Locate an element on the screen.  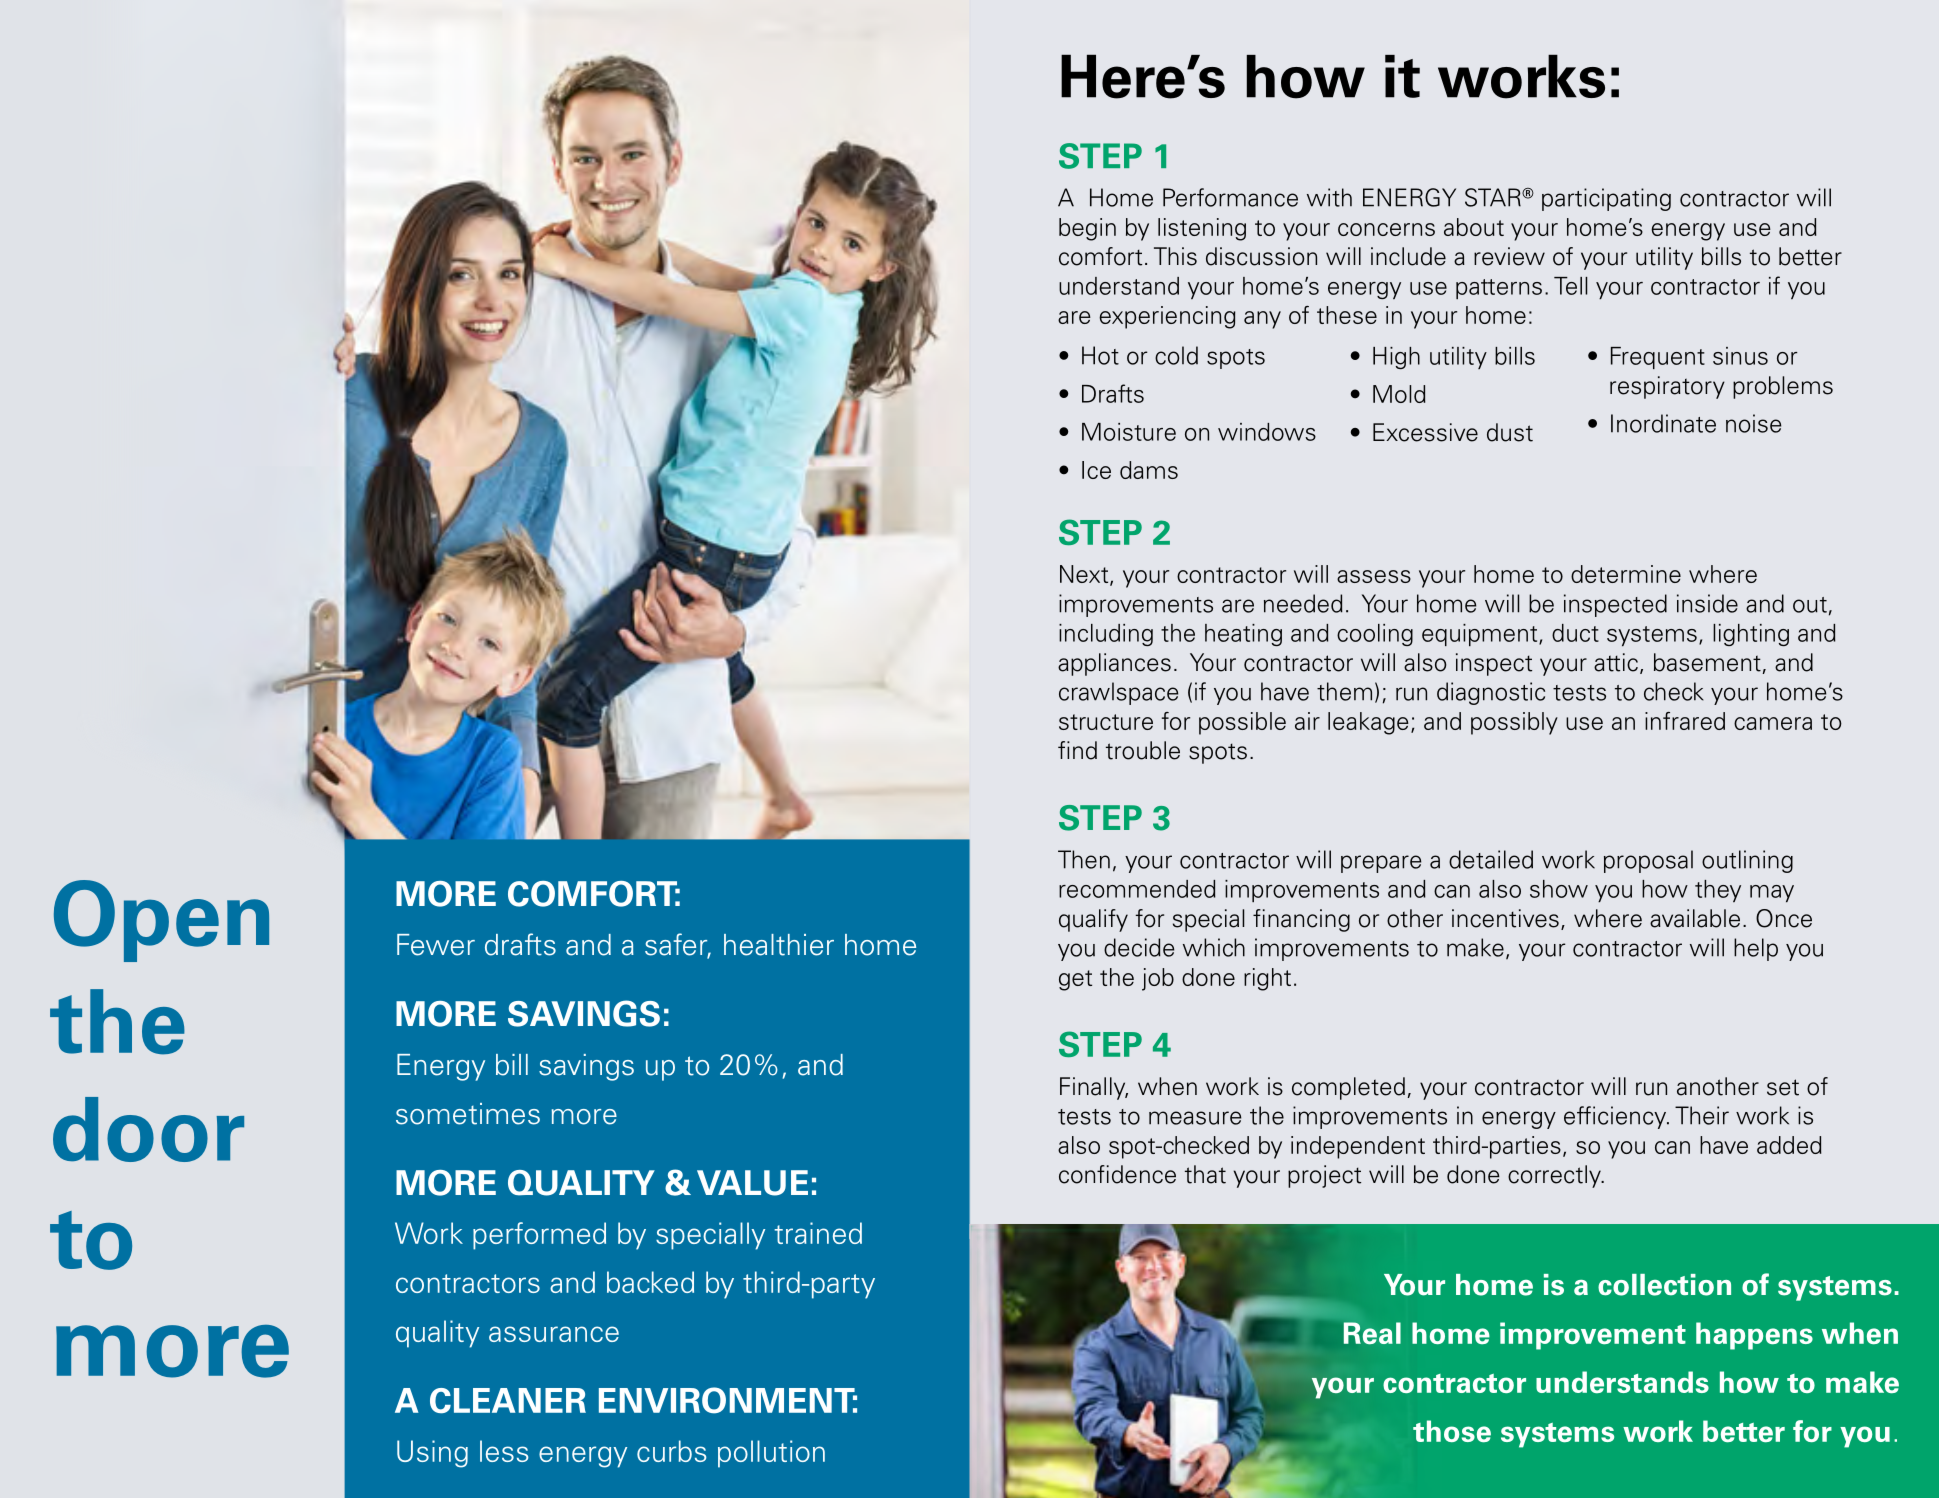
those is located at coordinates (1452, 1431).
